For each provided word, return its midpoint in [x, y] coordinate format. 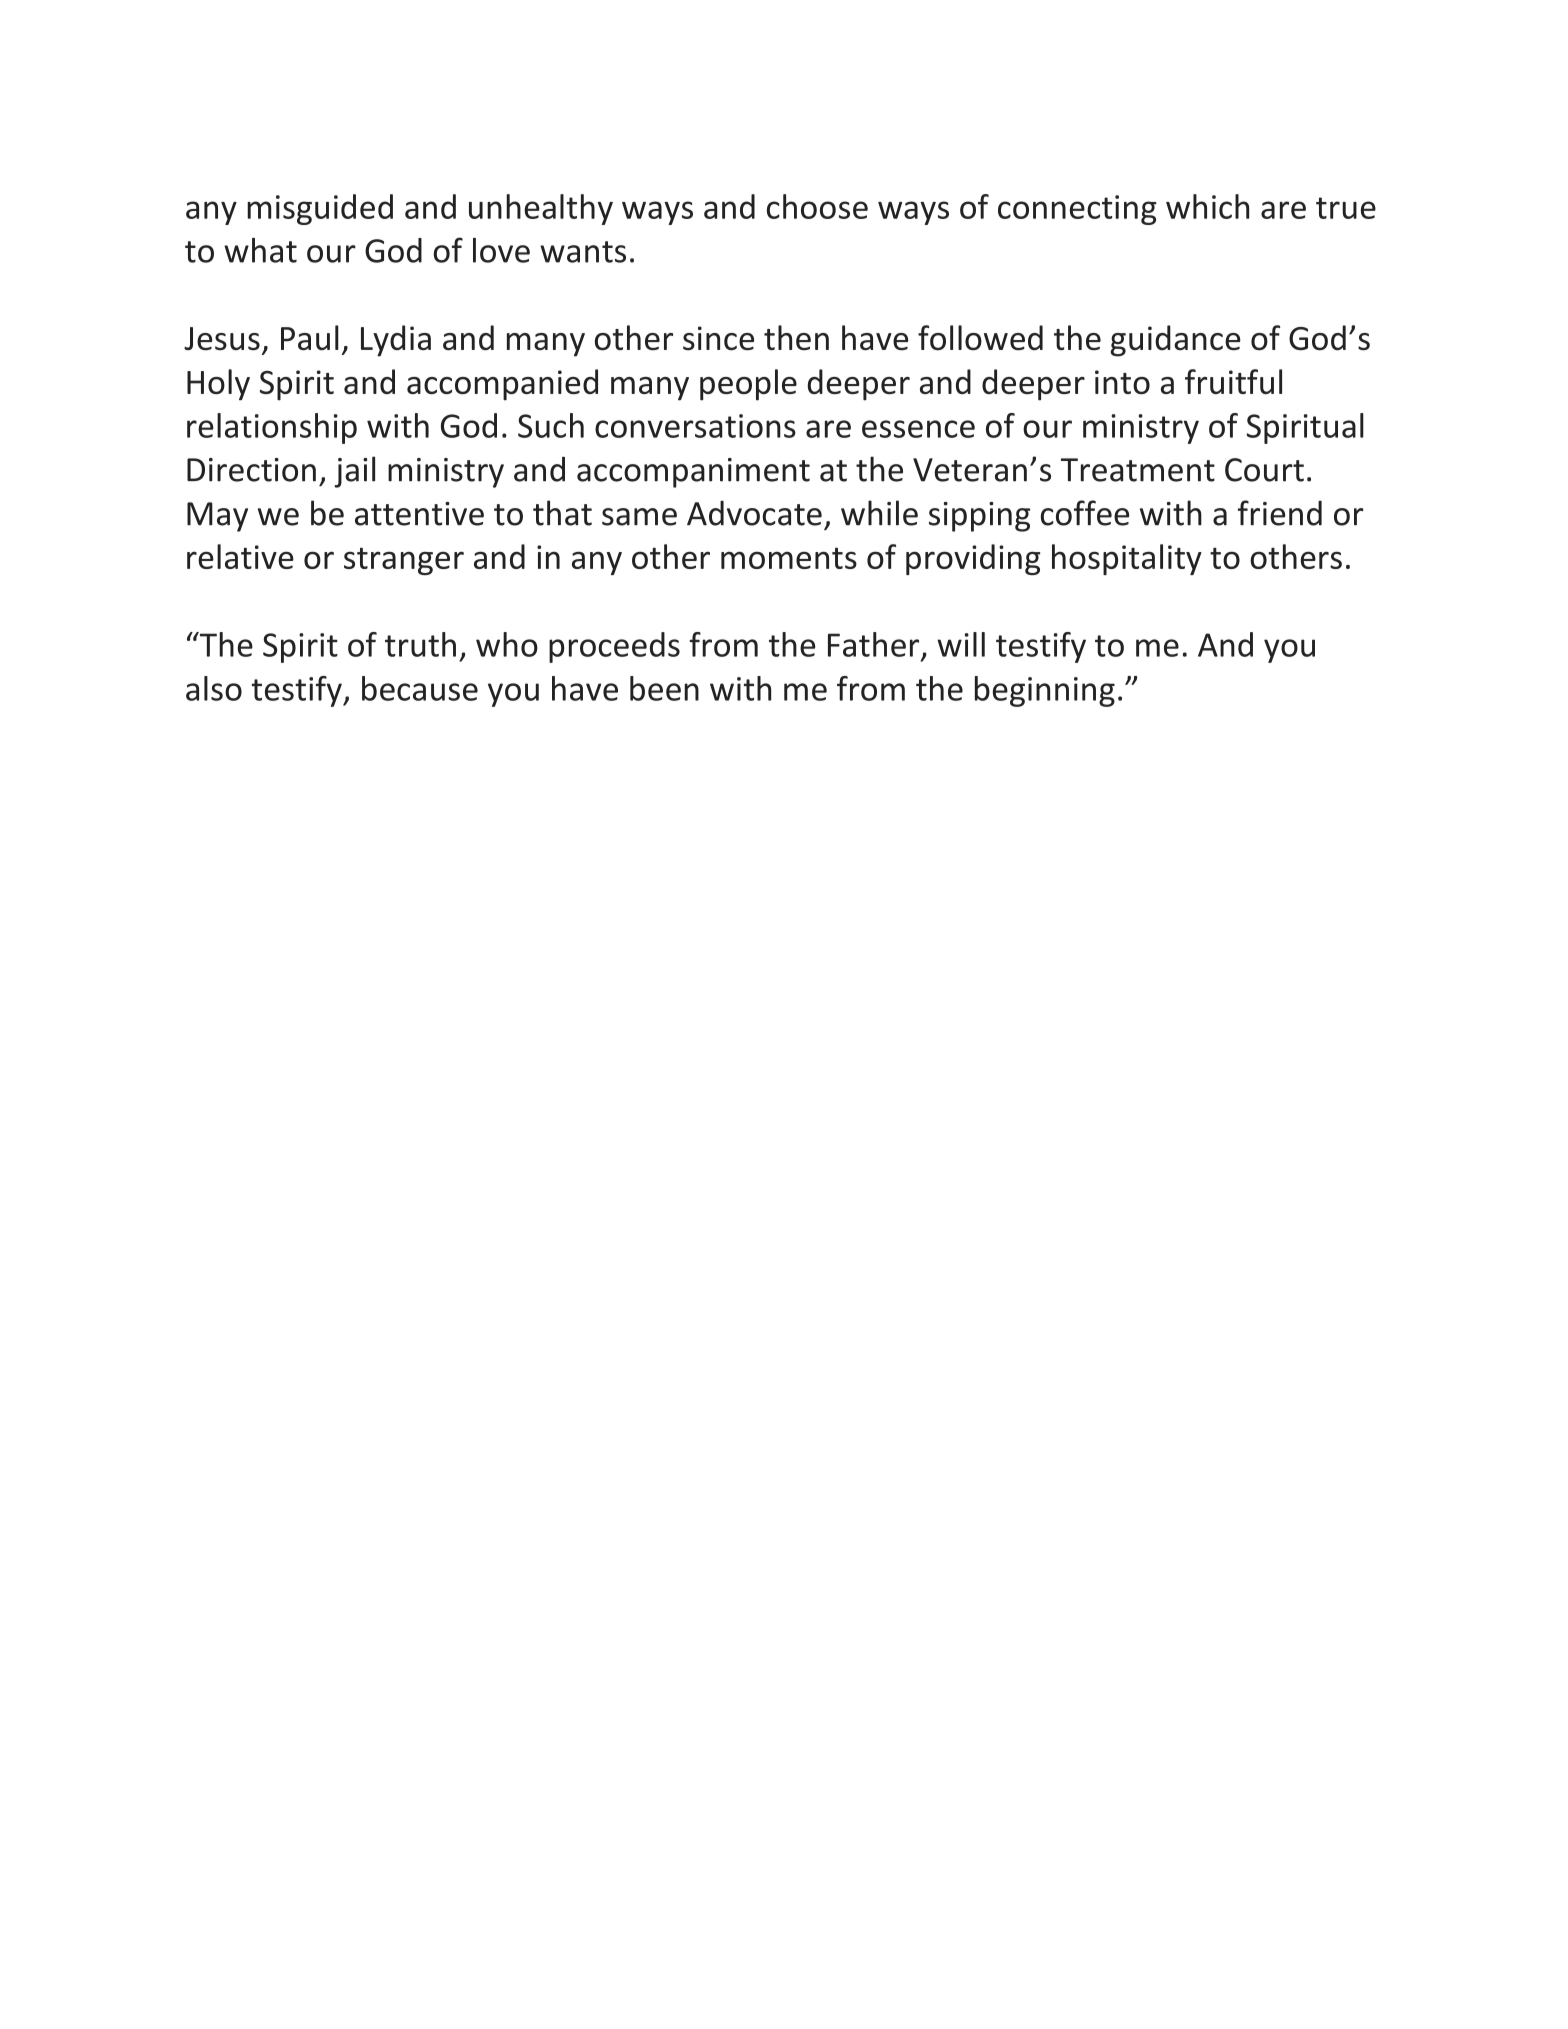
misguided [320, 209]
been [664, 688]
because [420, 688]
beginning [1045, 691]
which [1207, 206]
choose [817, 206]
